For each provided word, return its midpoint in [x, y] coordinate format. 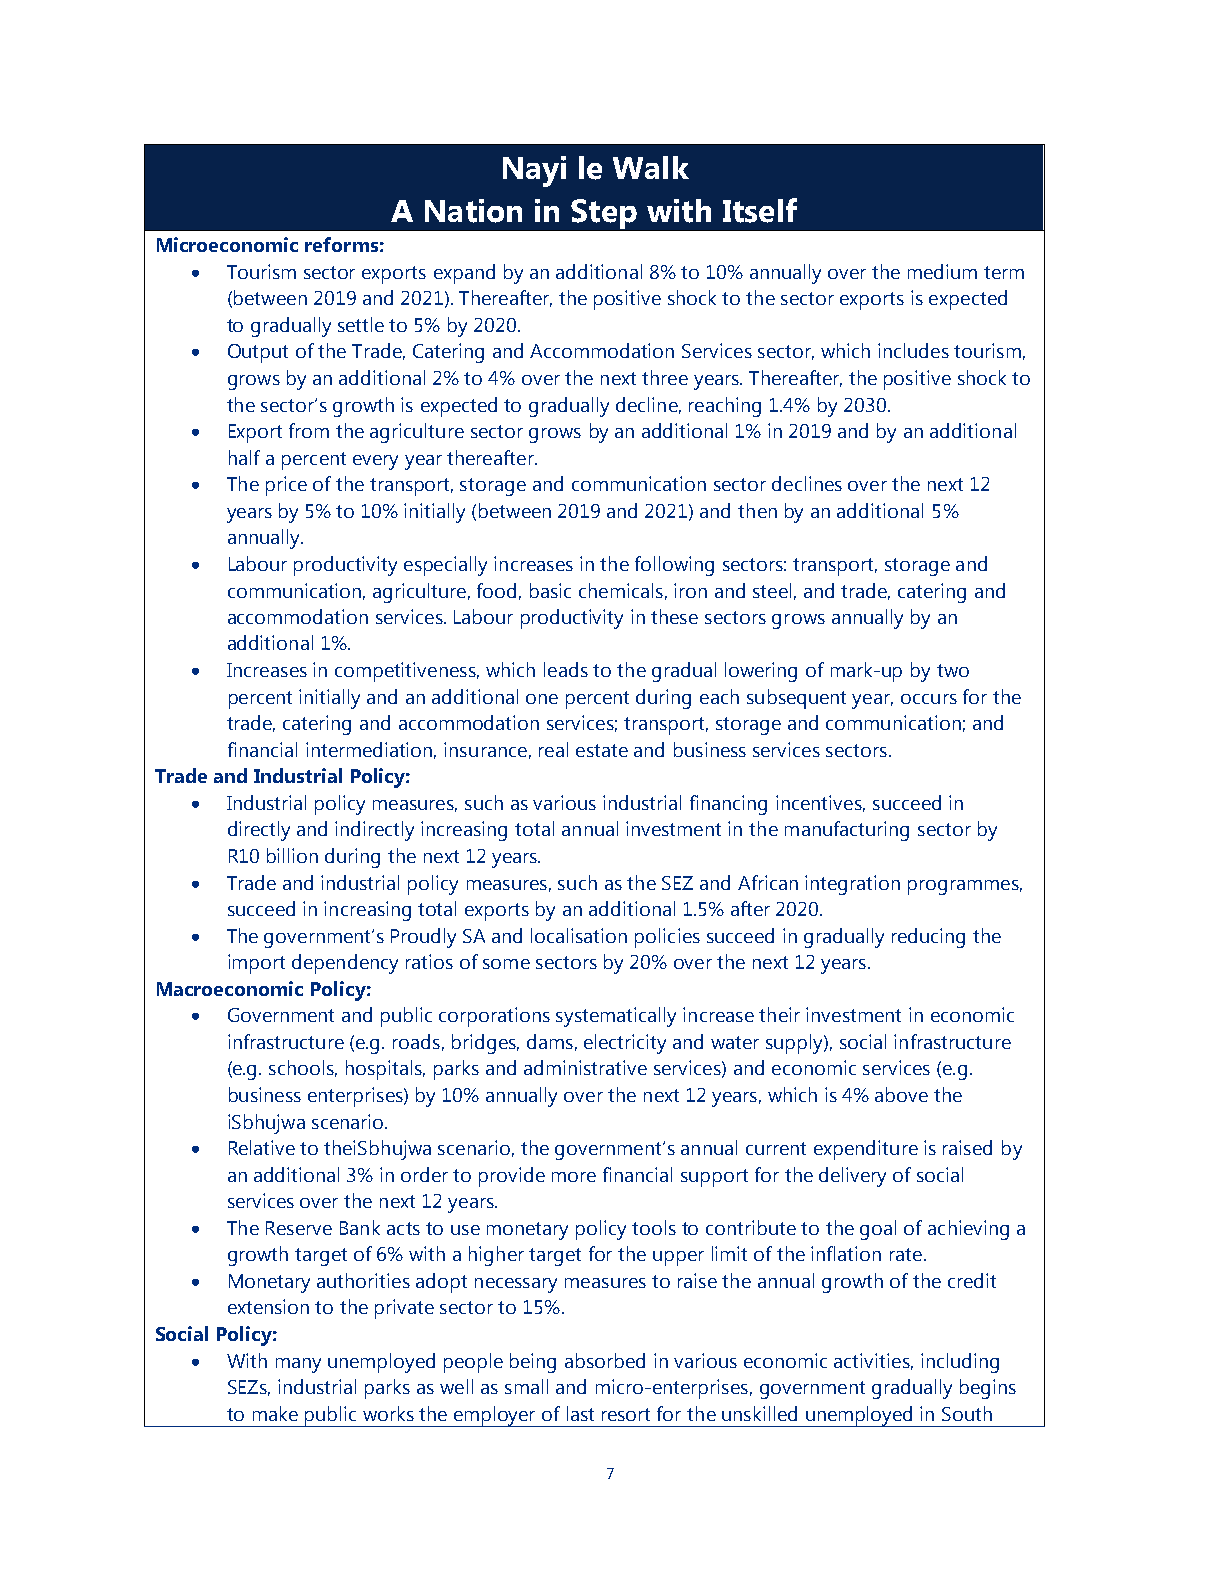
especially [445, 566]
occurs [929, 699]
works [388, 1413]
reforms [341, 244]
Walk [651, 167]
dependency [345, 964]
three [665, 377]
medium [942, 271]
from [309, 430]
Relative [262, 1147]
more [574, 1177]
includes [913, 350]
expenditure [866, 1150]
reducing [928, 938]
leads [566, 669]
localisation [579, 935]
